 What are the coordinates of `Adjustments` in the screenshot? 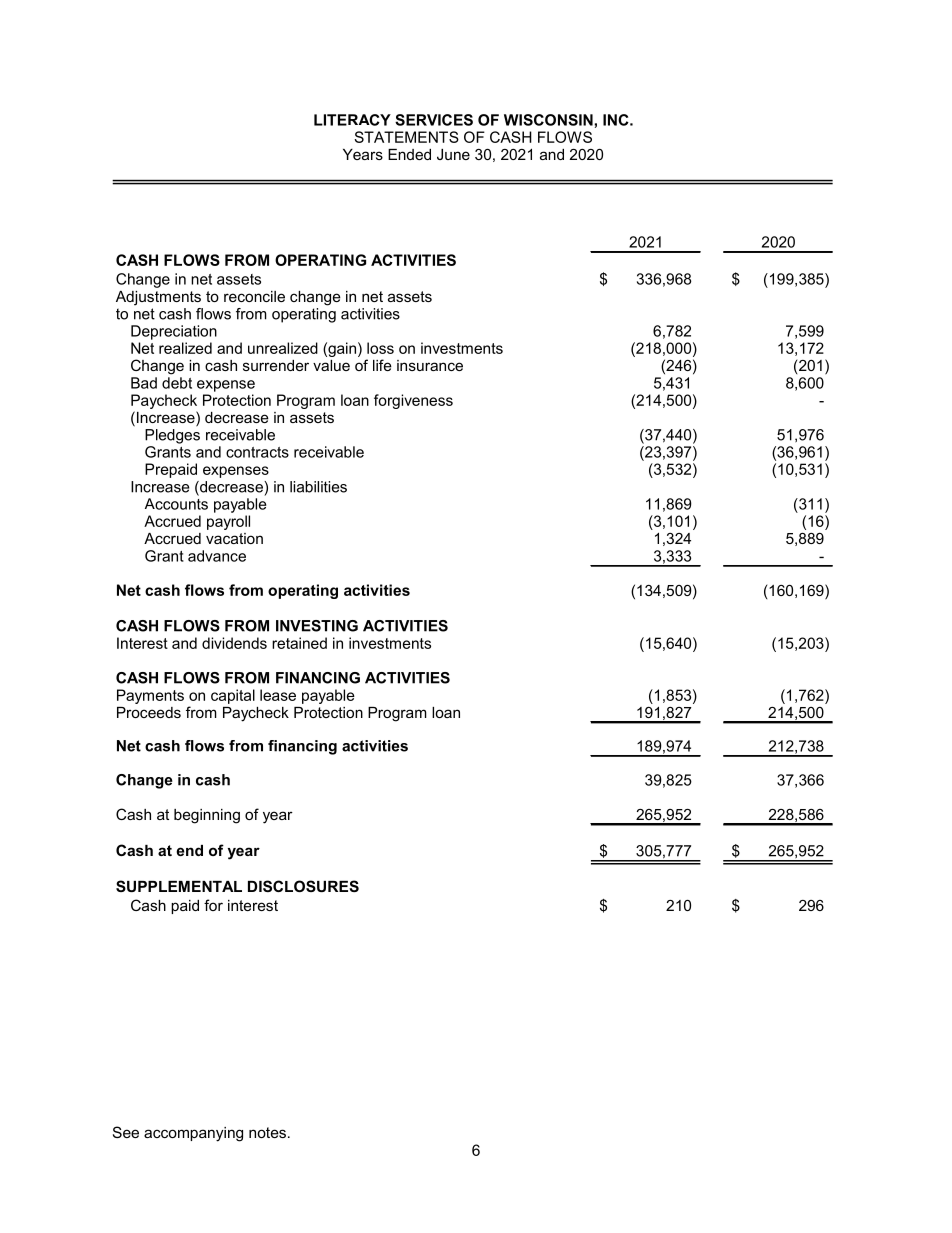 It's located at (158, 298).
